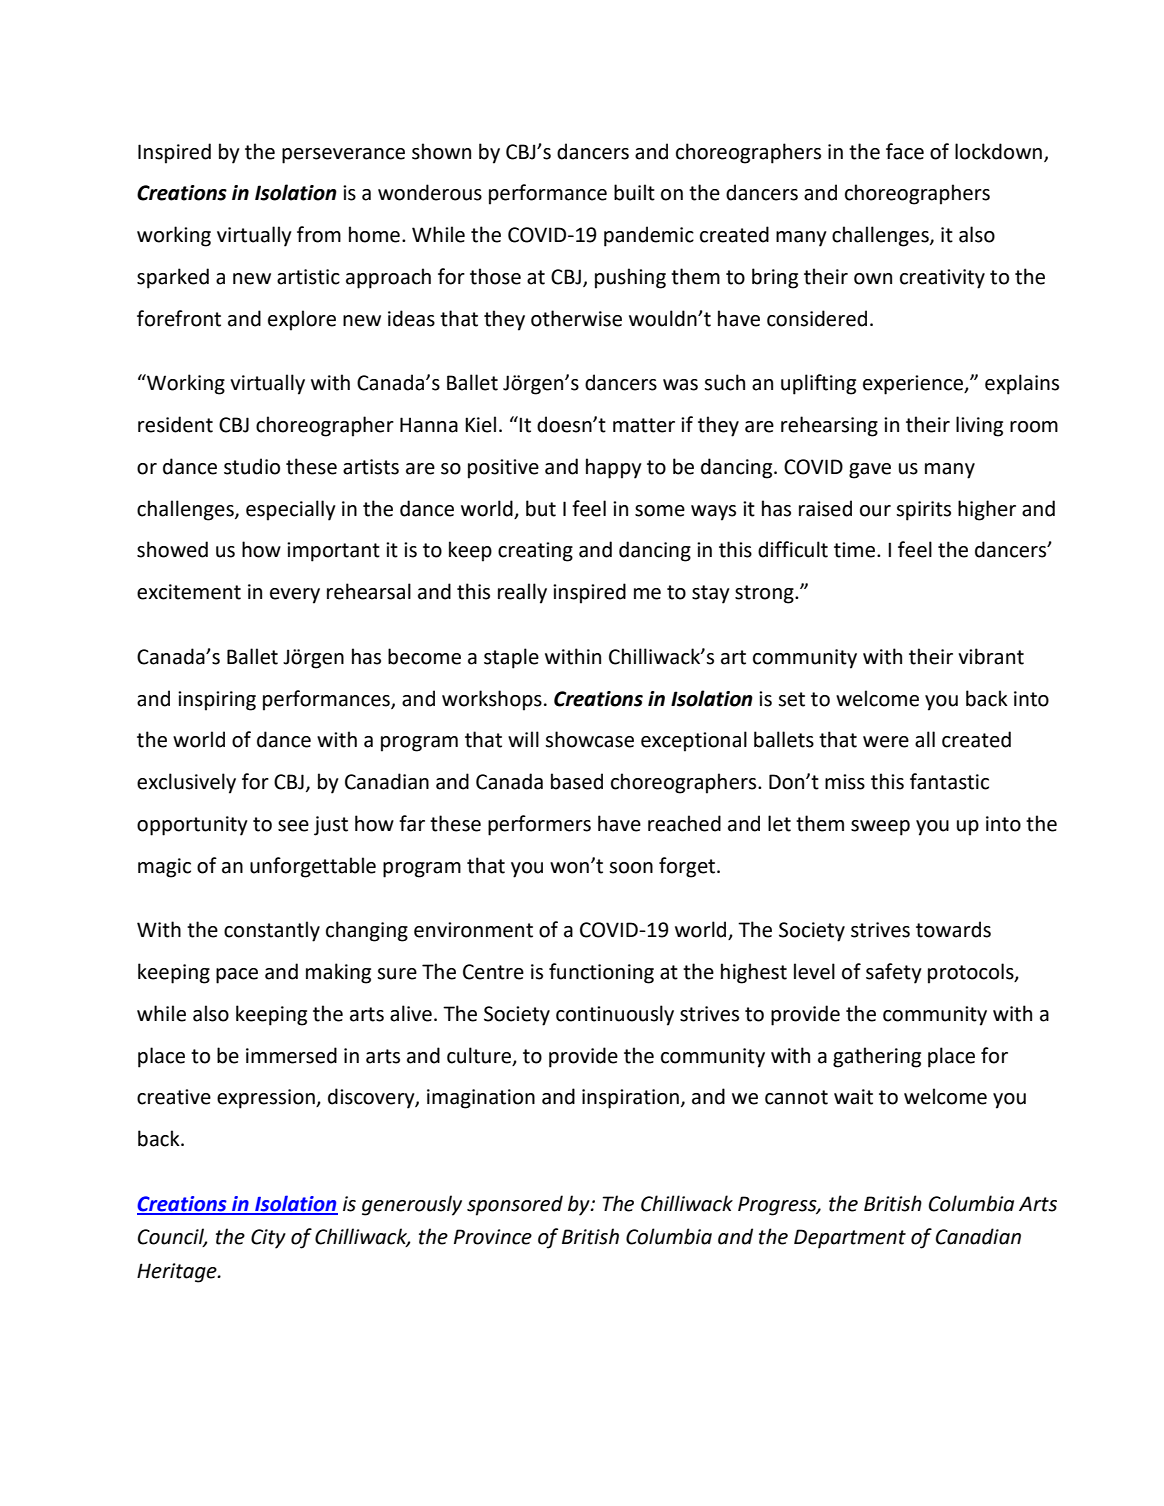 The width and height of the screenshot is (1164, 1506). What do you see at coordinates (268, 1239) in the screenshot?
I see `City` at bounding box center [268, 1239].
